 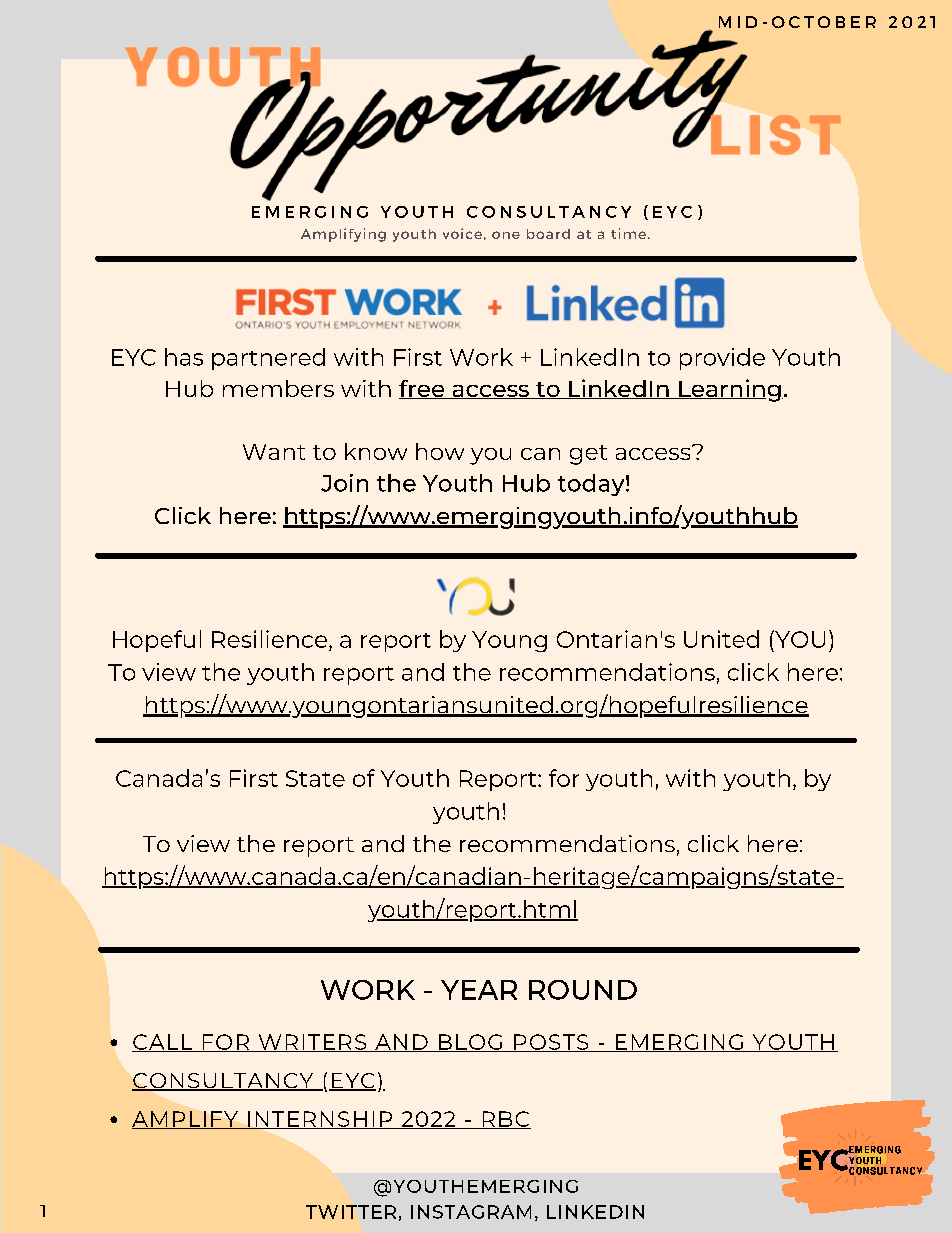 What do you see at coordinates (344, 483) in the page?
I see `Join` at bounding box center [344, 483].
